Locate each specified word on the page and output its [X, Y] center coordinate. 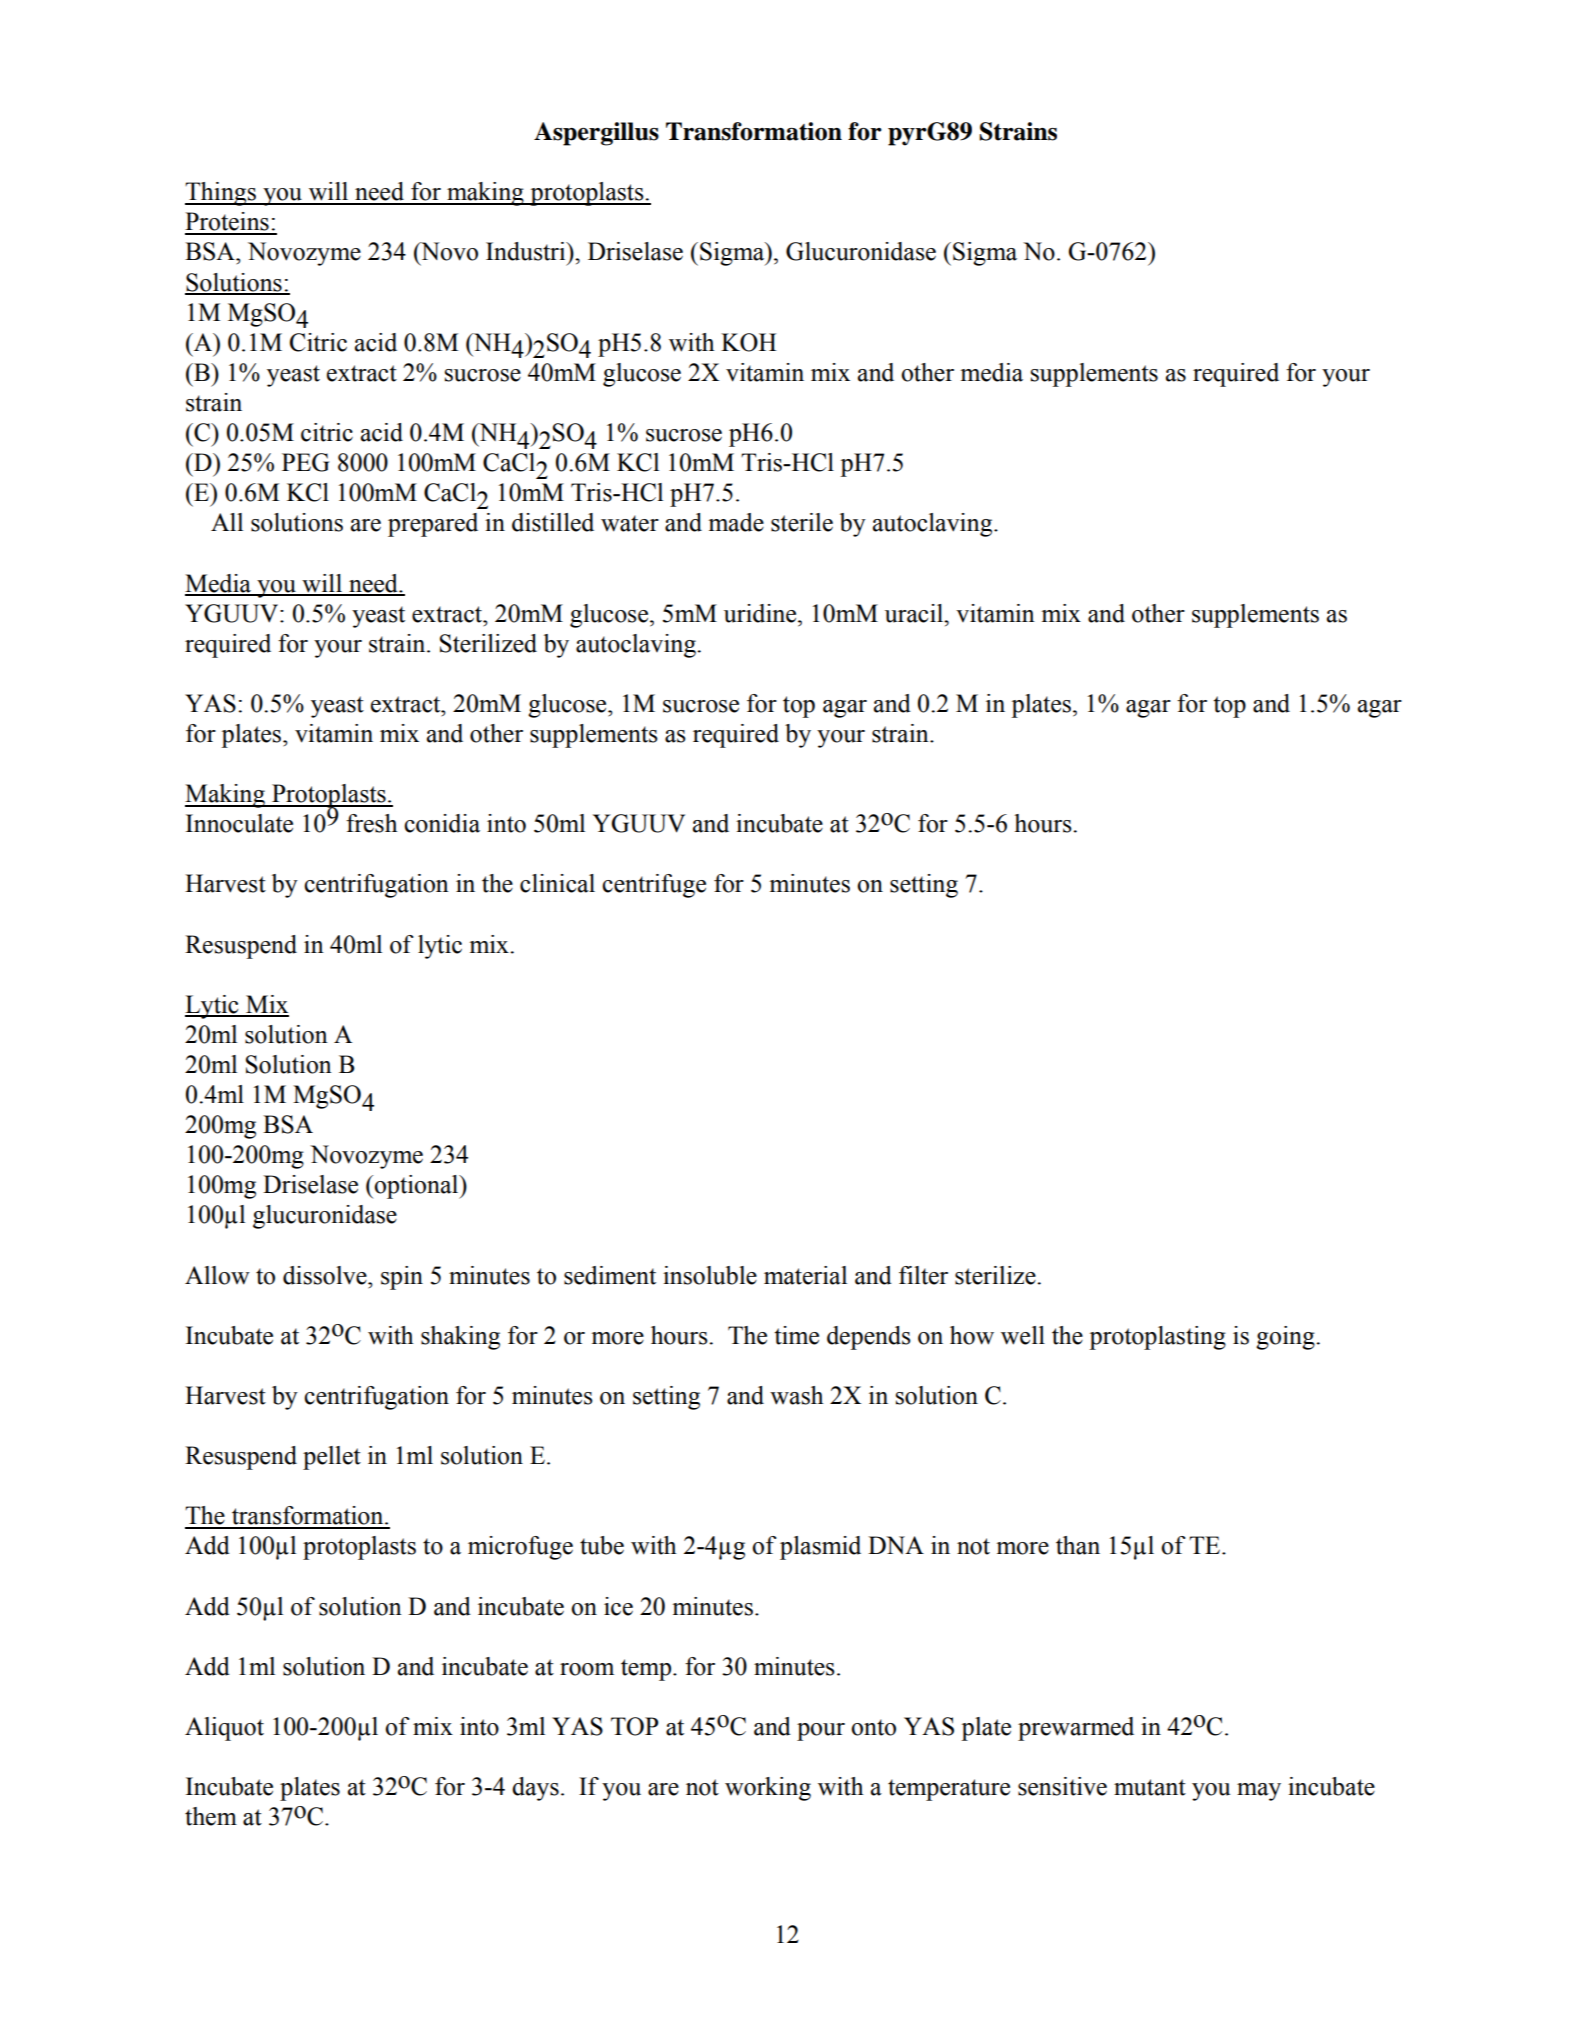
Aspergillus [596, 134]
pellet [332, 1458]
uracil [915, 613]
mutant [1150, 1787]
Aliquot [224, 1729]
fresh [371, 823]
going [1286, 1338]
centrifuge [654, 886]
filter [923, 1275]
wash [796, 1395]
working [768, 1789]
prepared [433, 525]
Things [222, 194]
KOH [749, 342]
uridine [761, 613]
